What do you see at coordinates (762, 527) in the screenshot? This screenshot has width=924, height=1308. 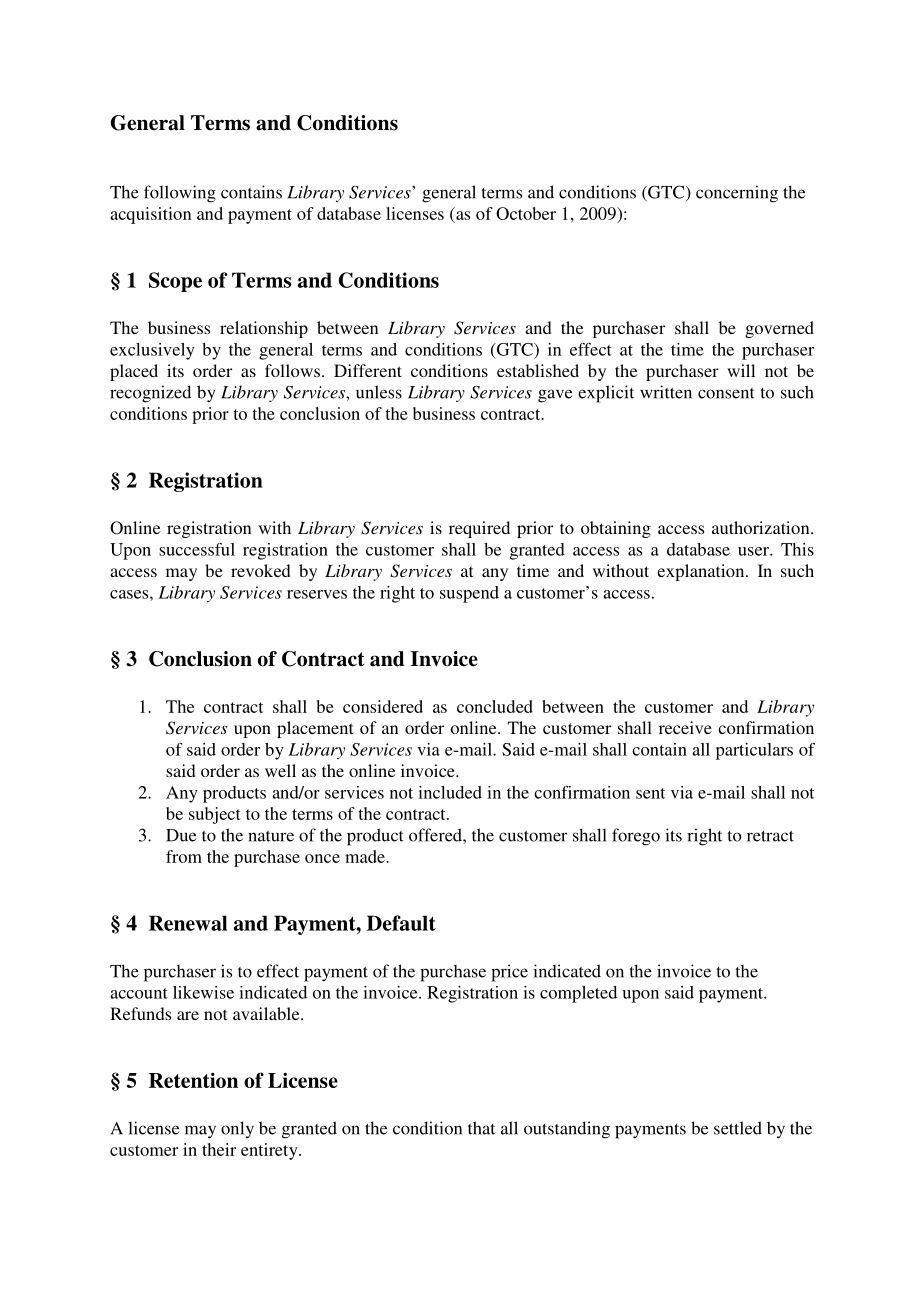 I see `authorization` at bounding box center [762, 527].
